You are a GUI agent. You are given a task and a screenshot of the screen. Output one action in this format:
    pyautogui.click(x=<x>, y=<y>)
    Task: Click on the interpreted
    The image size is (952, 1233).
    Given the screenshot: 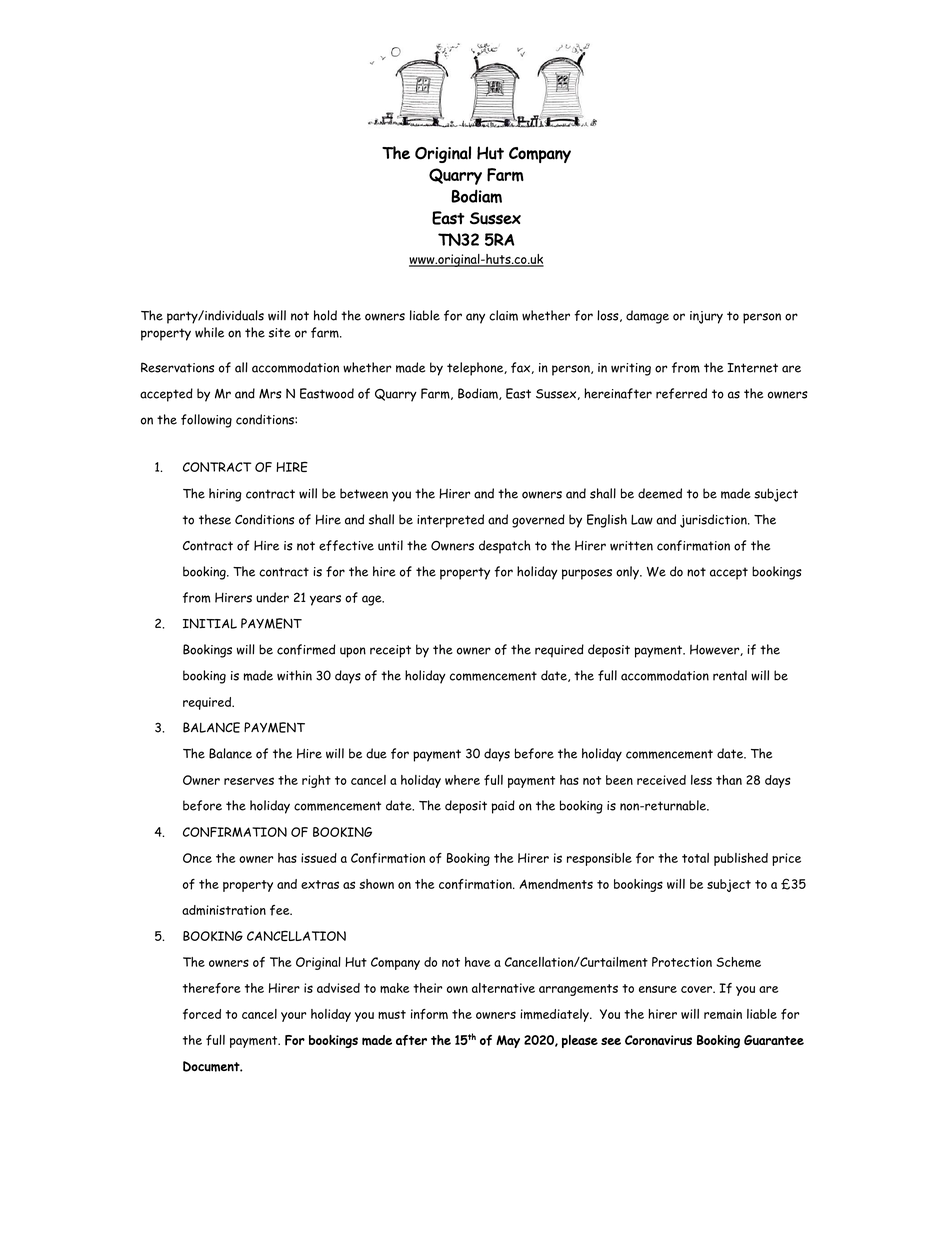 What is the action you would take?
    pyautogui.click(x=450, y=521)
